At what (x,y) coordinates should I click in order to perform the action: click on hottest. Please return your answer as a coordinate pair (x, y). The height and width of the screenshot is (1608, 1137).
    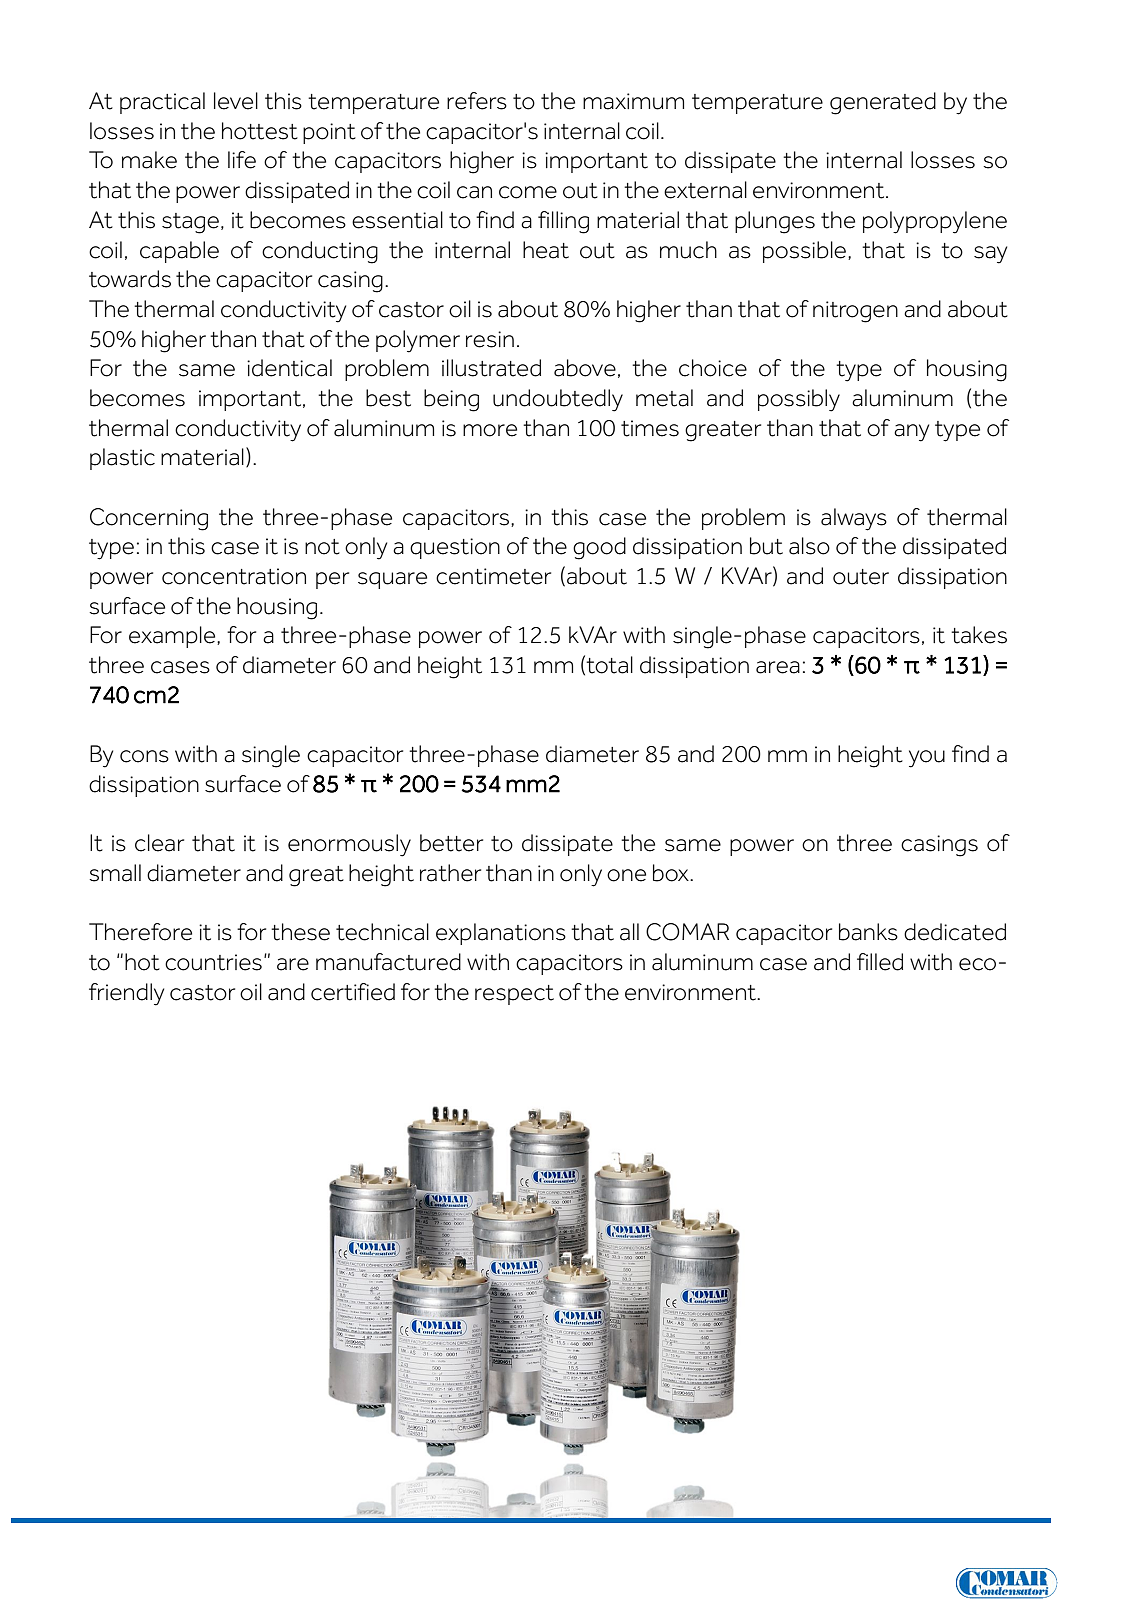
    Looking at the image, I should click on (260, 131).
